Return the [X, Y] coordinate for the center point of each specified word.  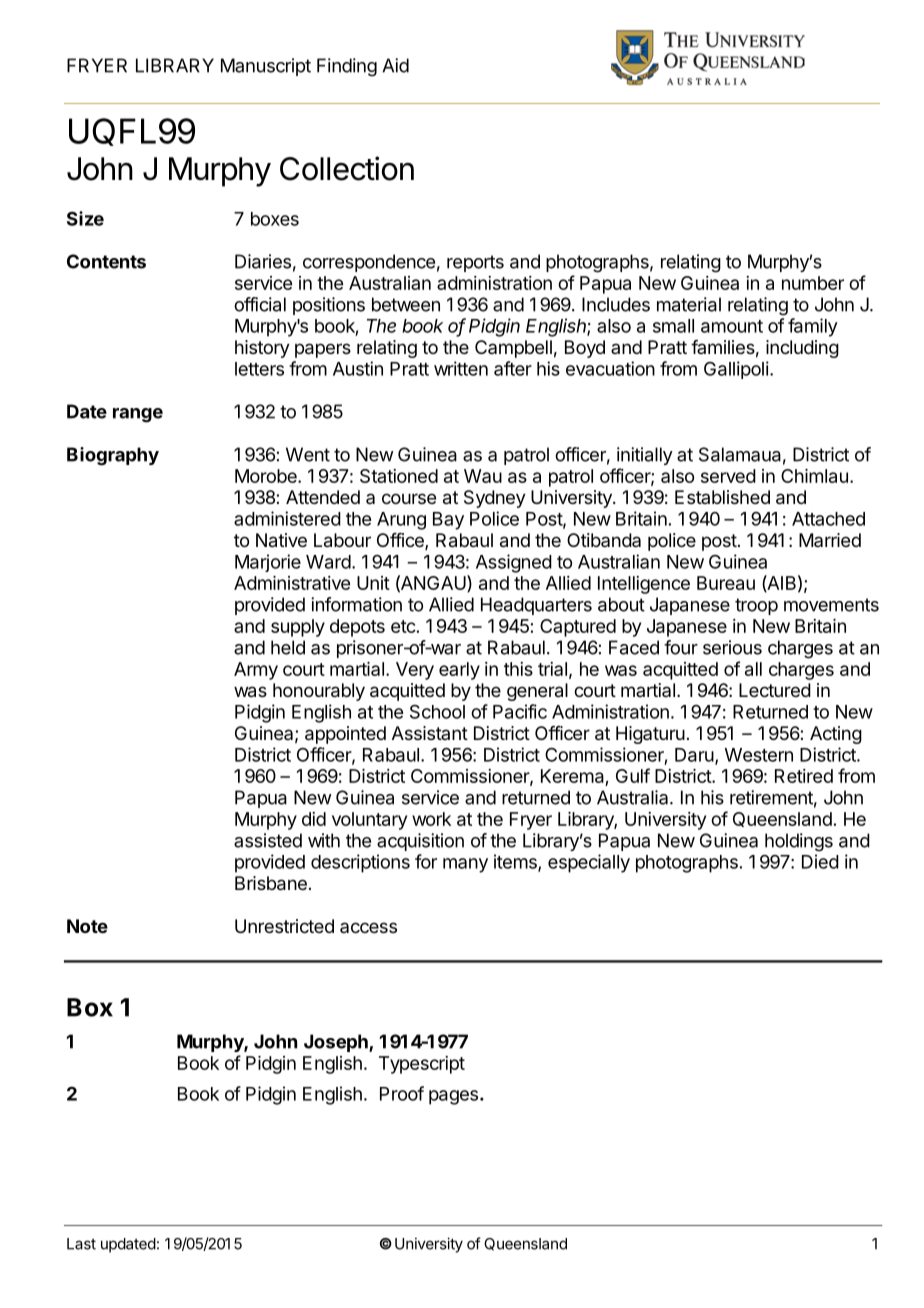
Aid [395, 65]
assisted [268, 840]
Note [87, 926]
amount [732, 326]
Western [759, 755]
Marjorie [268, 563]
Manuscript [266, 67]
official [260, 304]
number [813, 283]
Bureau [726, 583]
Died [820, 861]
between [406, 304]
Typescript [422, 1065]
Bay [448, 521]
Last [81, 1244]
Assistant [430, 733]
